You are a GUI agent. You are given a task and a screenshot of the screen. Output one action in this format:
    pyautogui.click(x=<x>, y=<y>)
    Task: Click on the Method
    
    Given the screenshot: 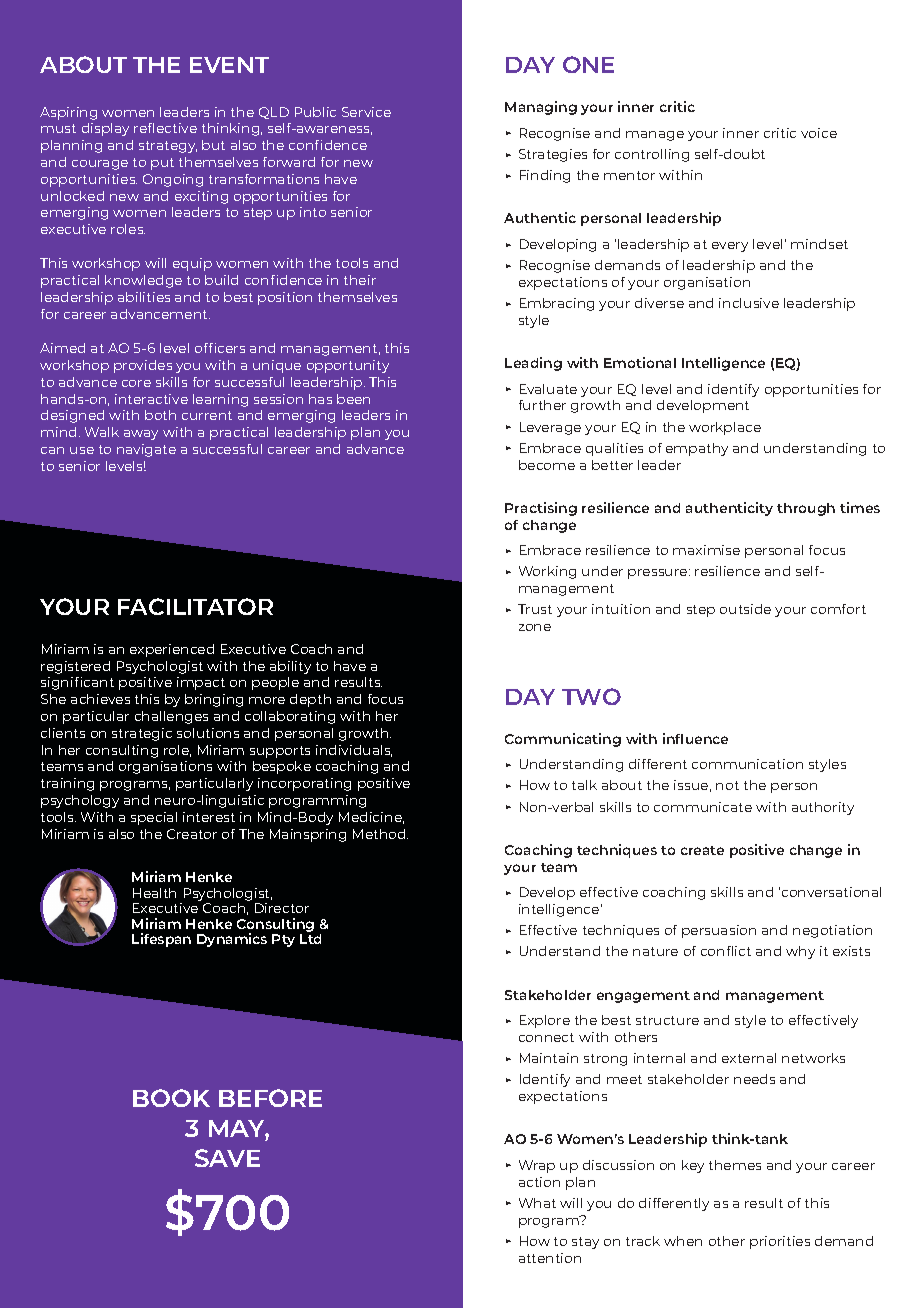 What is the action you would take?
    pyautogui.click(x=380, y=834)
